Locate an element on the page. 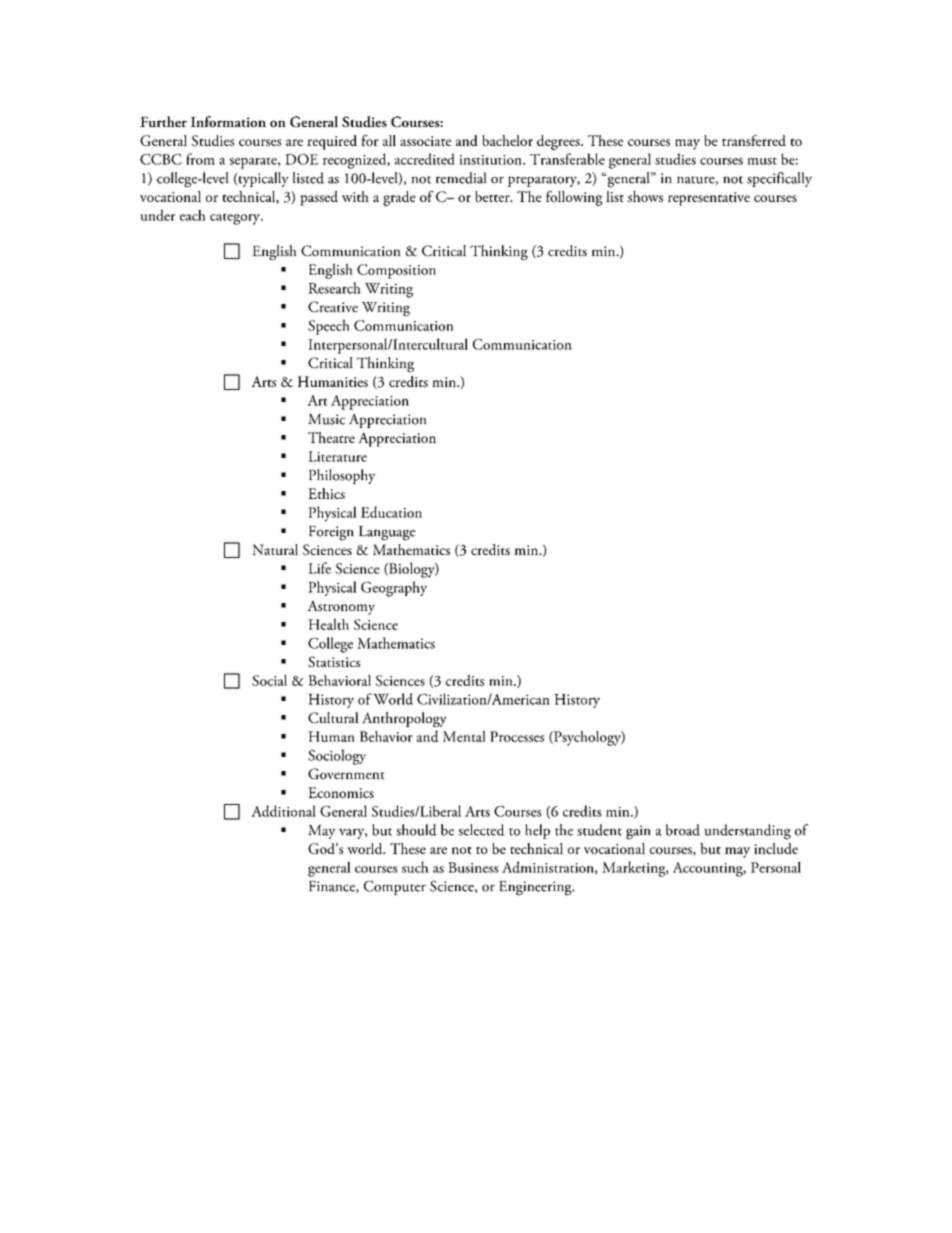  Processes is located at coordinates (517, 736).
